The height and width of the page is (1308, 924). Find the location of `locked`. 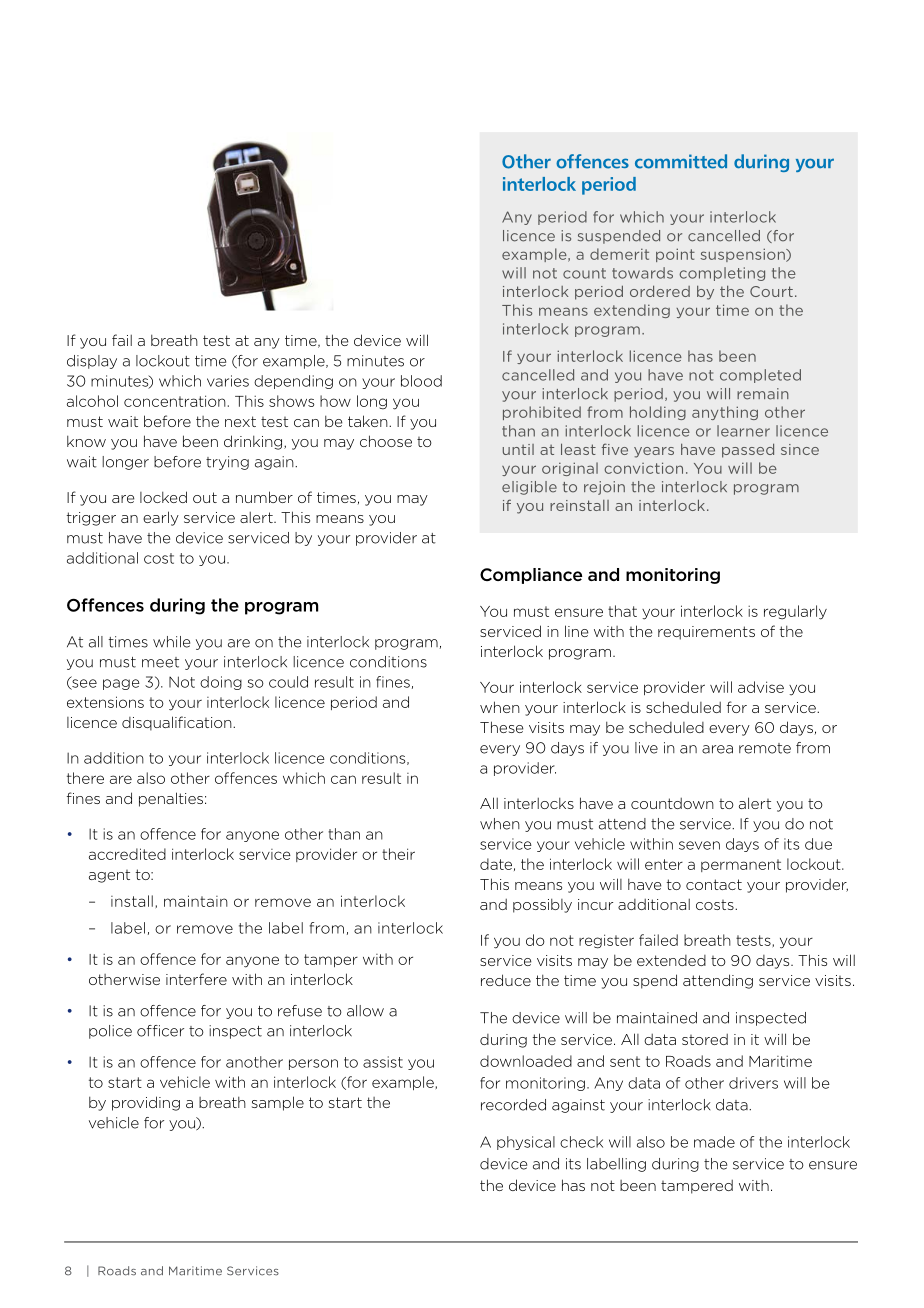

locked is located at coordinates (163, 497).
